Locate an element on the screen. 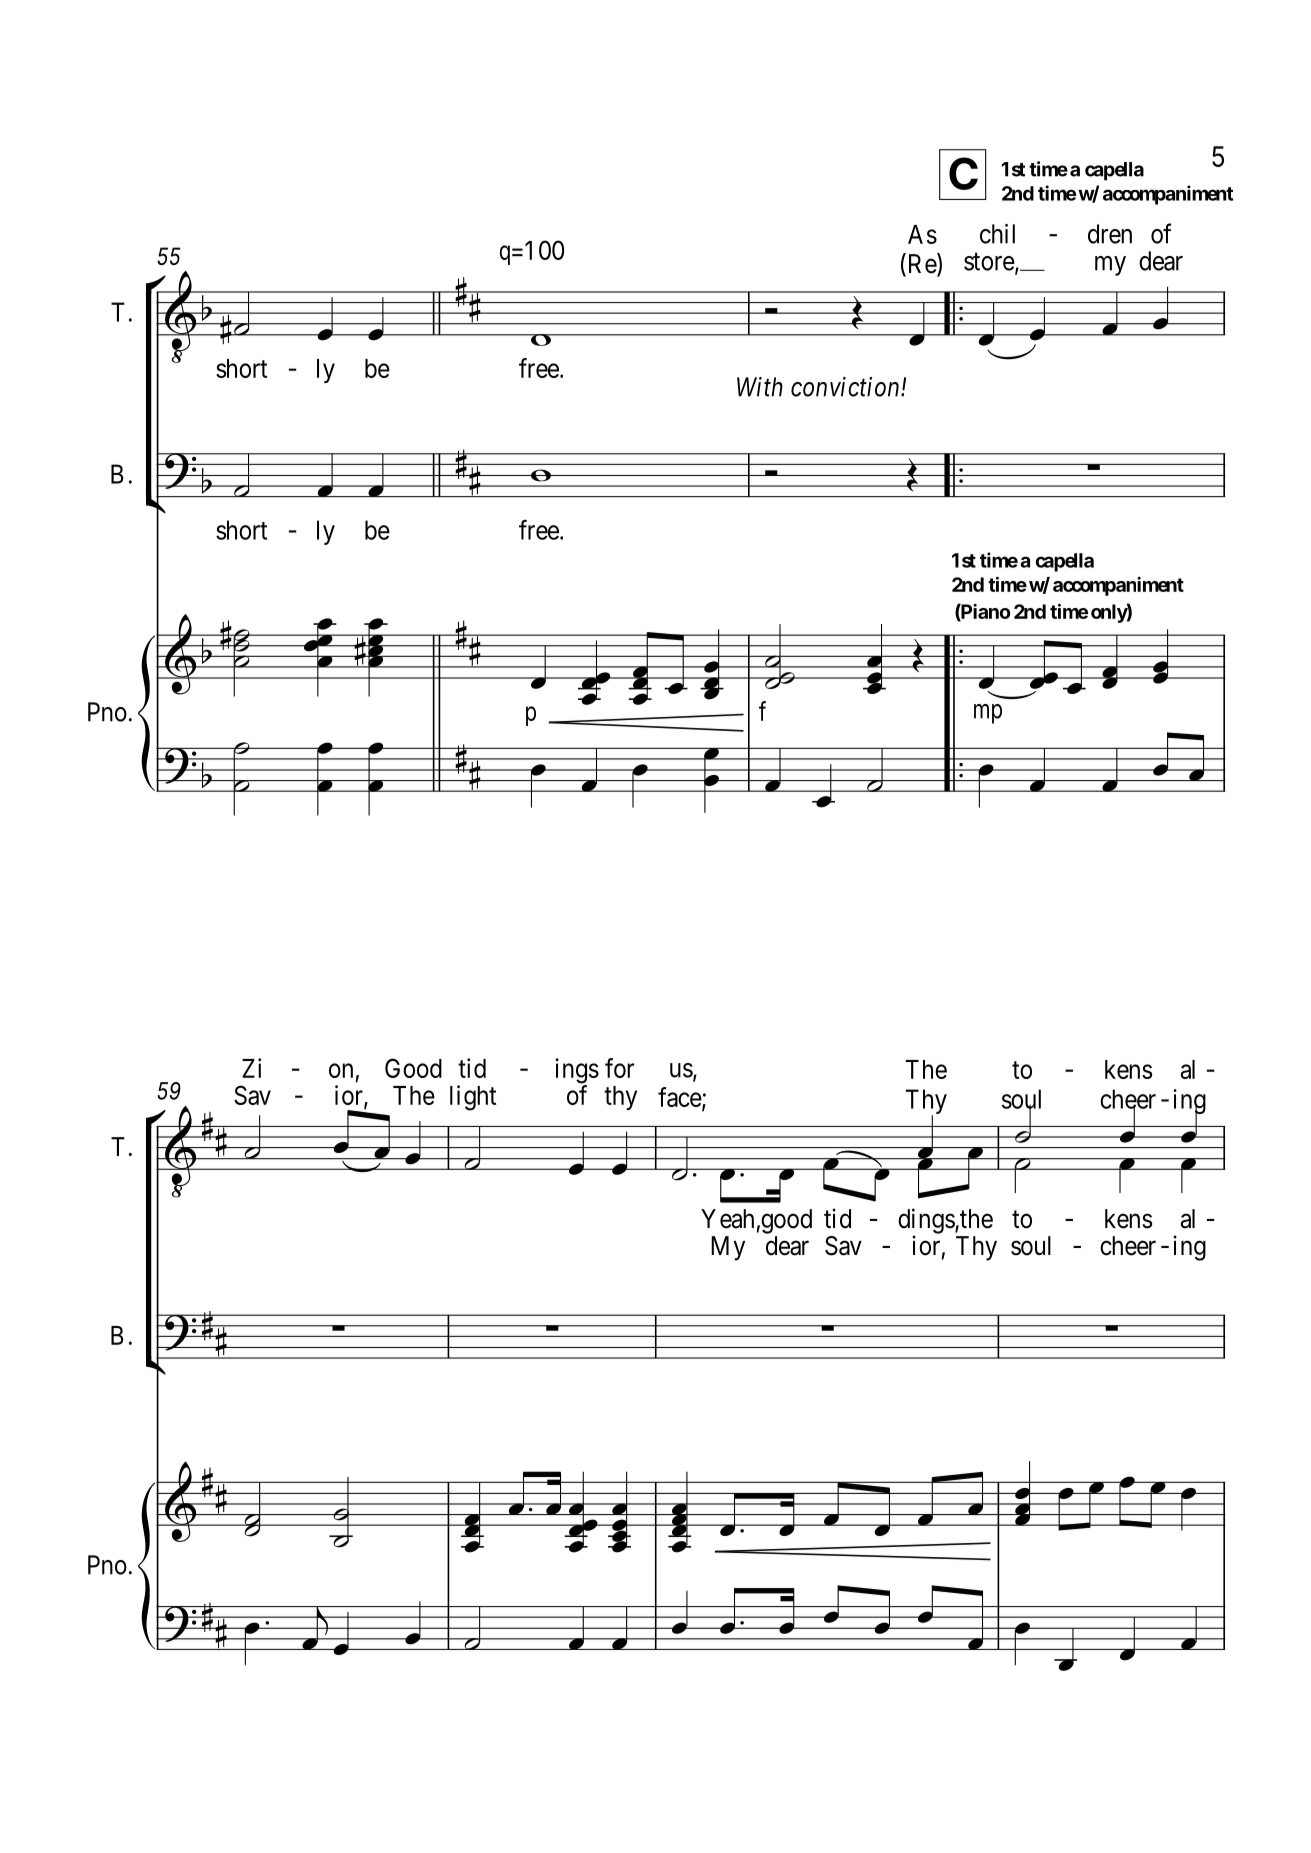 The width and height of the screenshot is (1311, 1853). conviction is located at coordinates (846, 387).
